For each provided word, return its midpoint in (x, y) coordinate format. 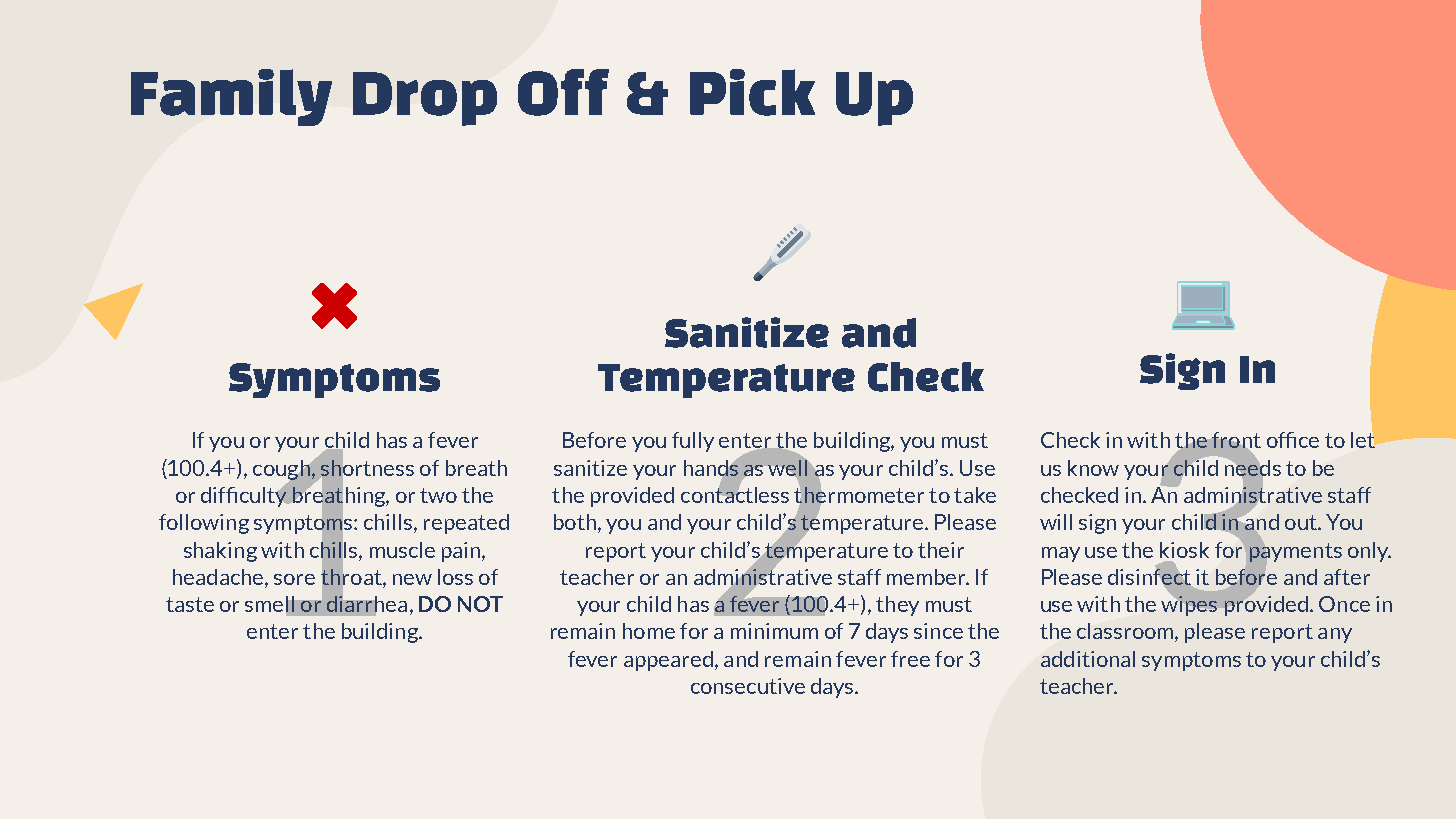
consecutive (748, 686)
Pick (752, 92)
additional (1088, 659)
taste (190, 604)
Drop (425, 99)
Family (231, 97)
